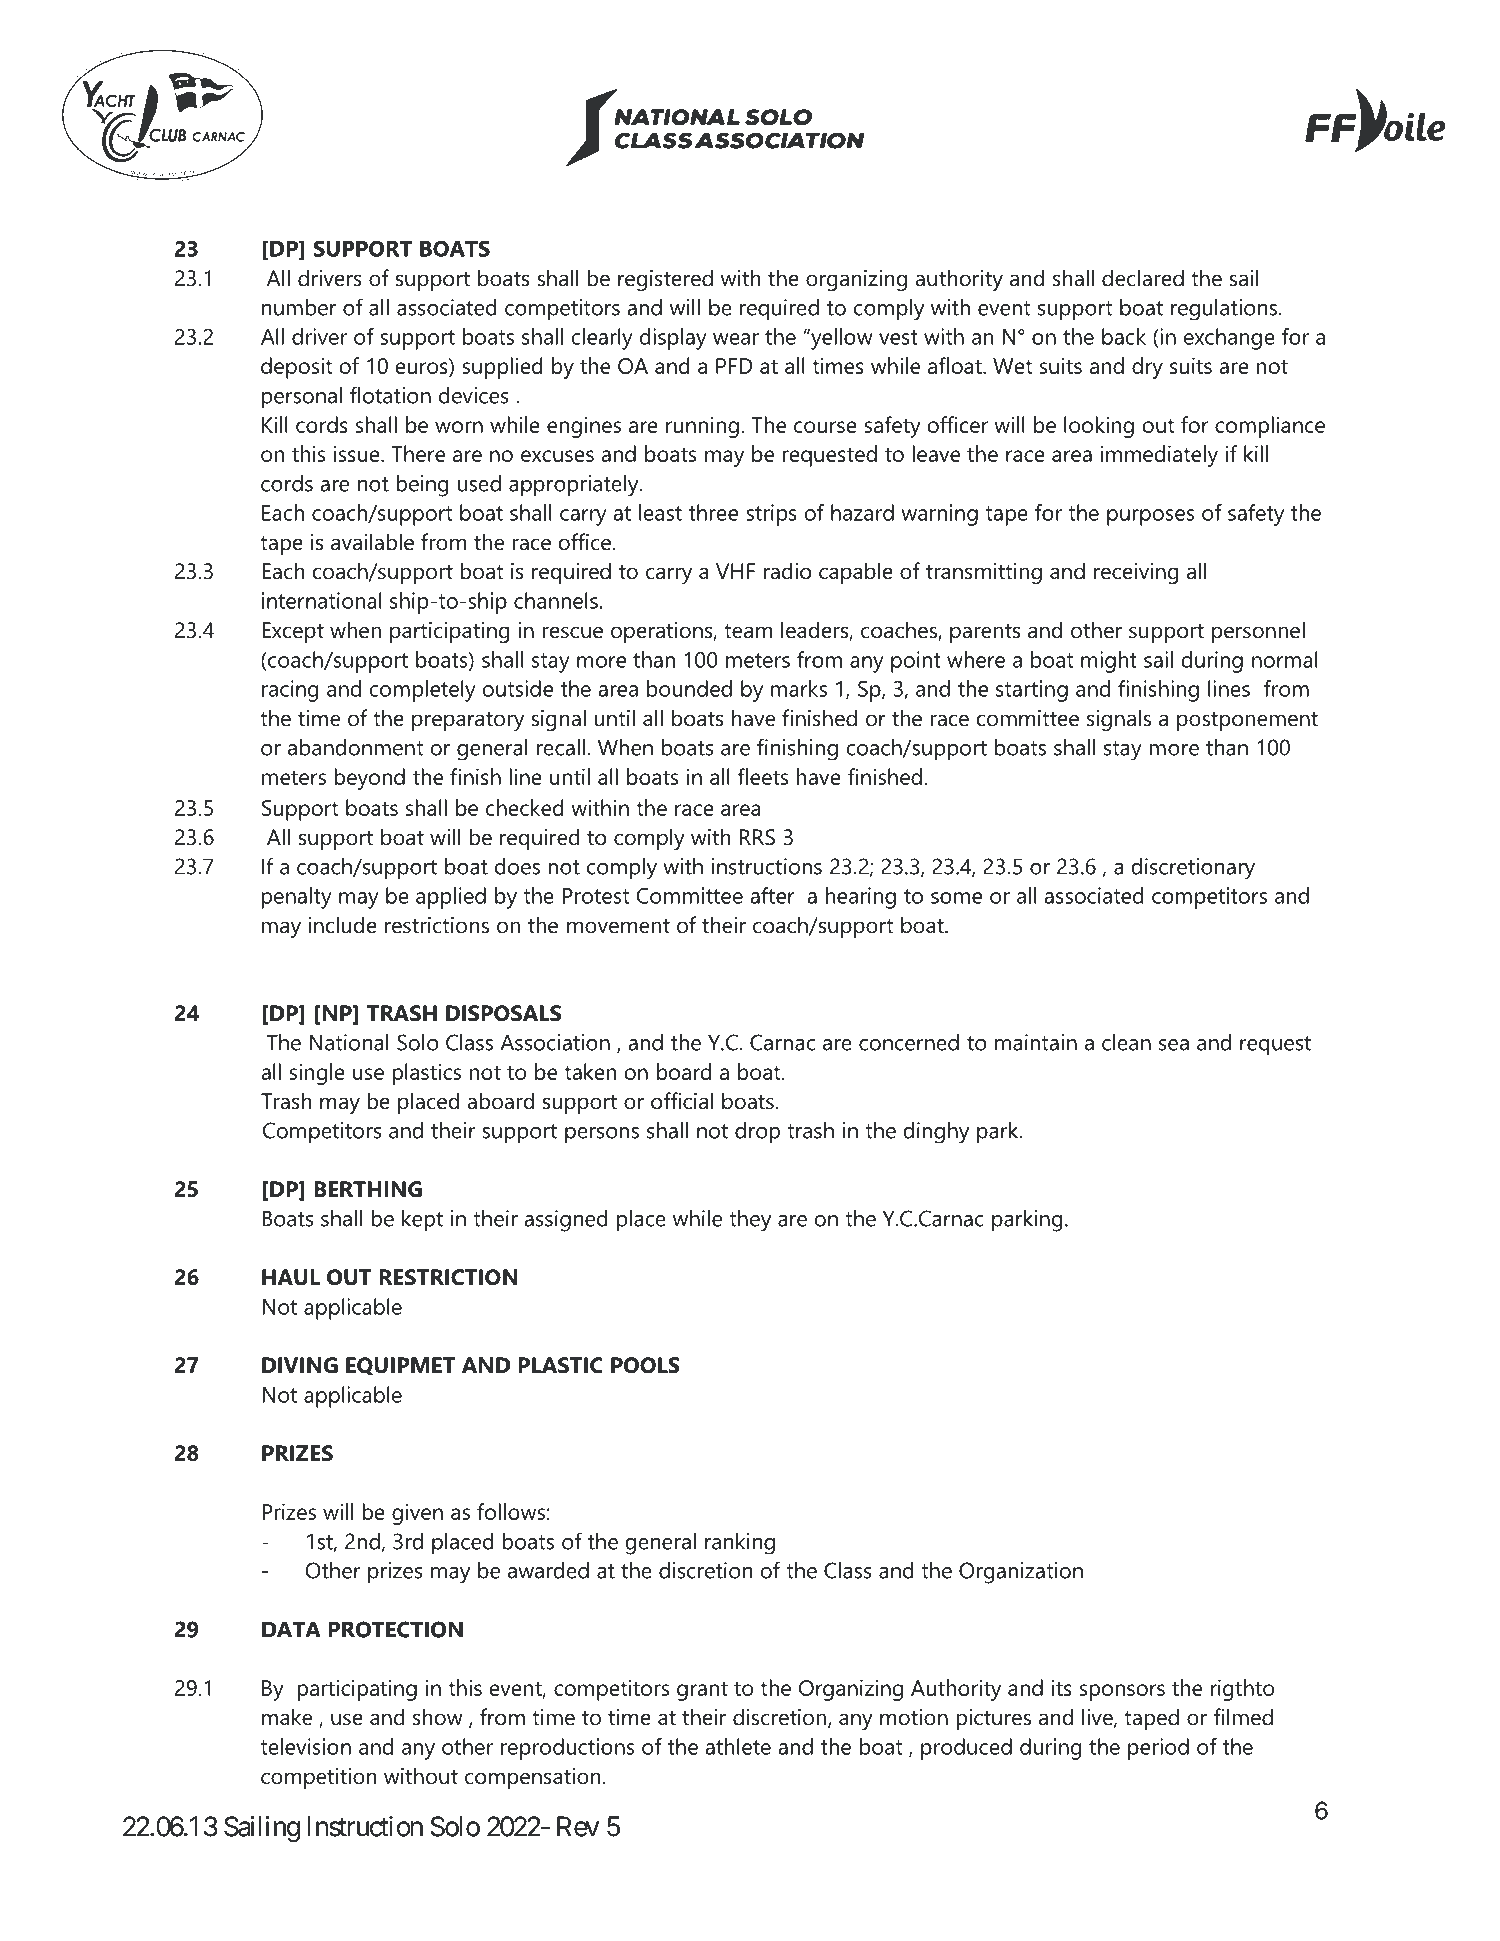  Describe the element at coordinates (503, 1013) in the screenshot. I see `DISPOSALS` at that location.
